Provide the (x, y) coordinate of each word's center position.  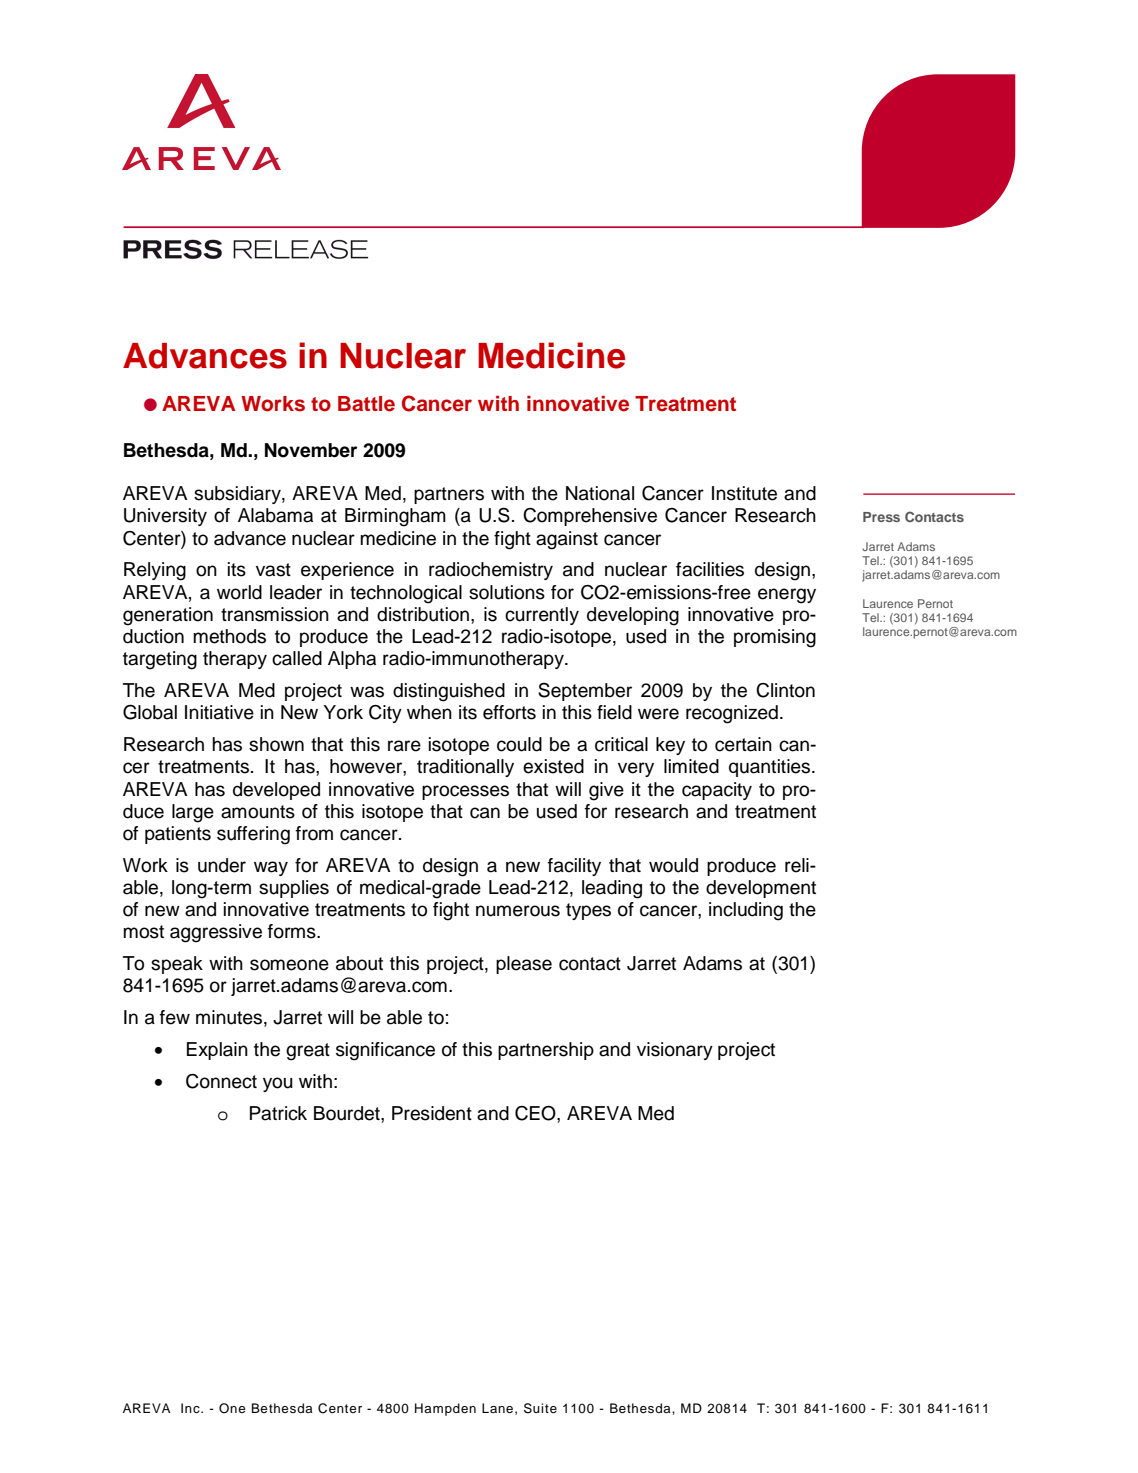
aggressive (216, 933)
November (311, 450)
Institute (744, 493)
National (600, 493)
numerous (518, 911)
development (761, 889)
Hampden (445, 1409)
